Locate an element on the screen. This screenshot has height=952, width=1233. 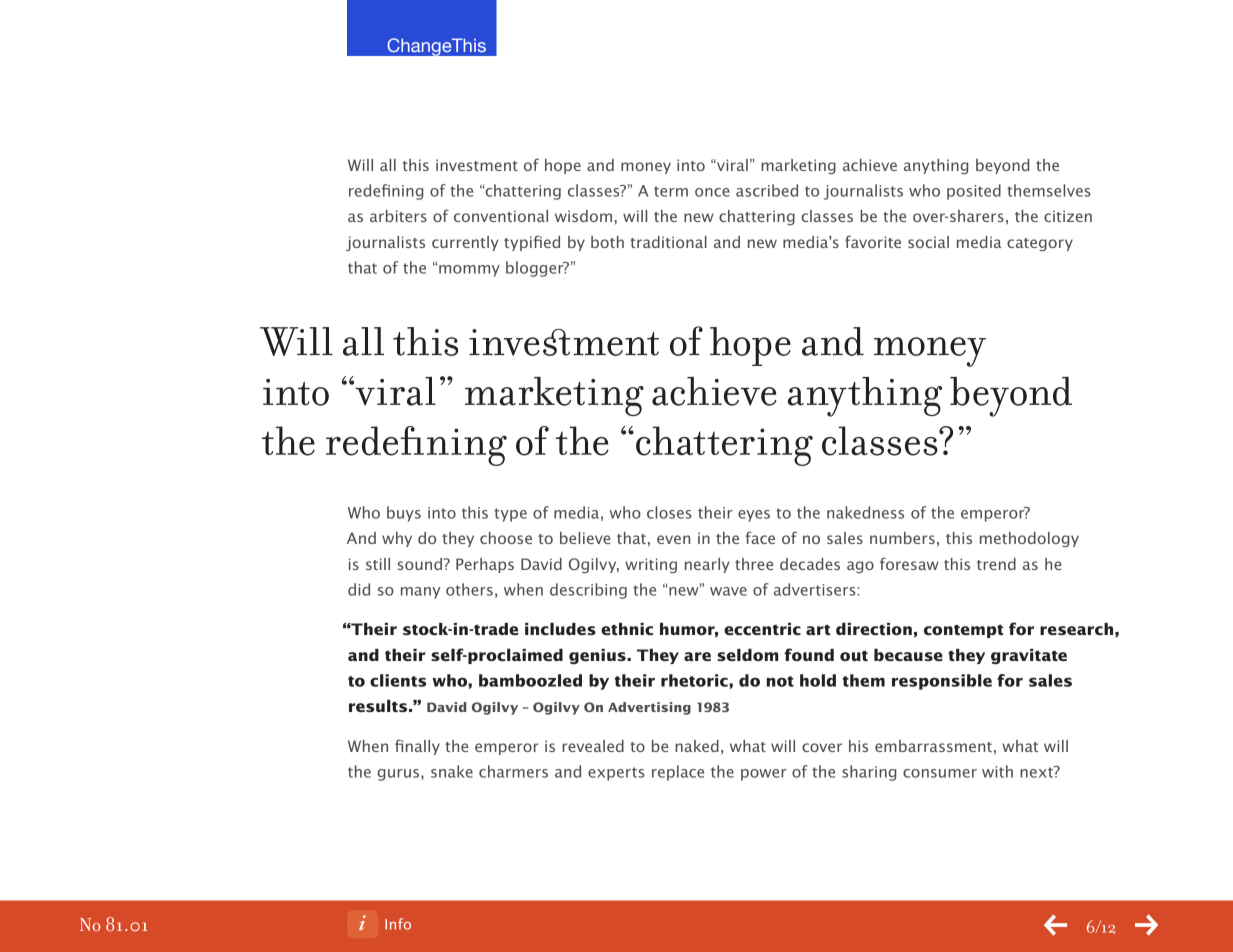
sound is located at coordinates (421, 564).
